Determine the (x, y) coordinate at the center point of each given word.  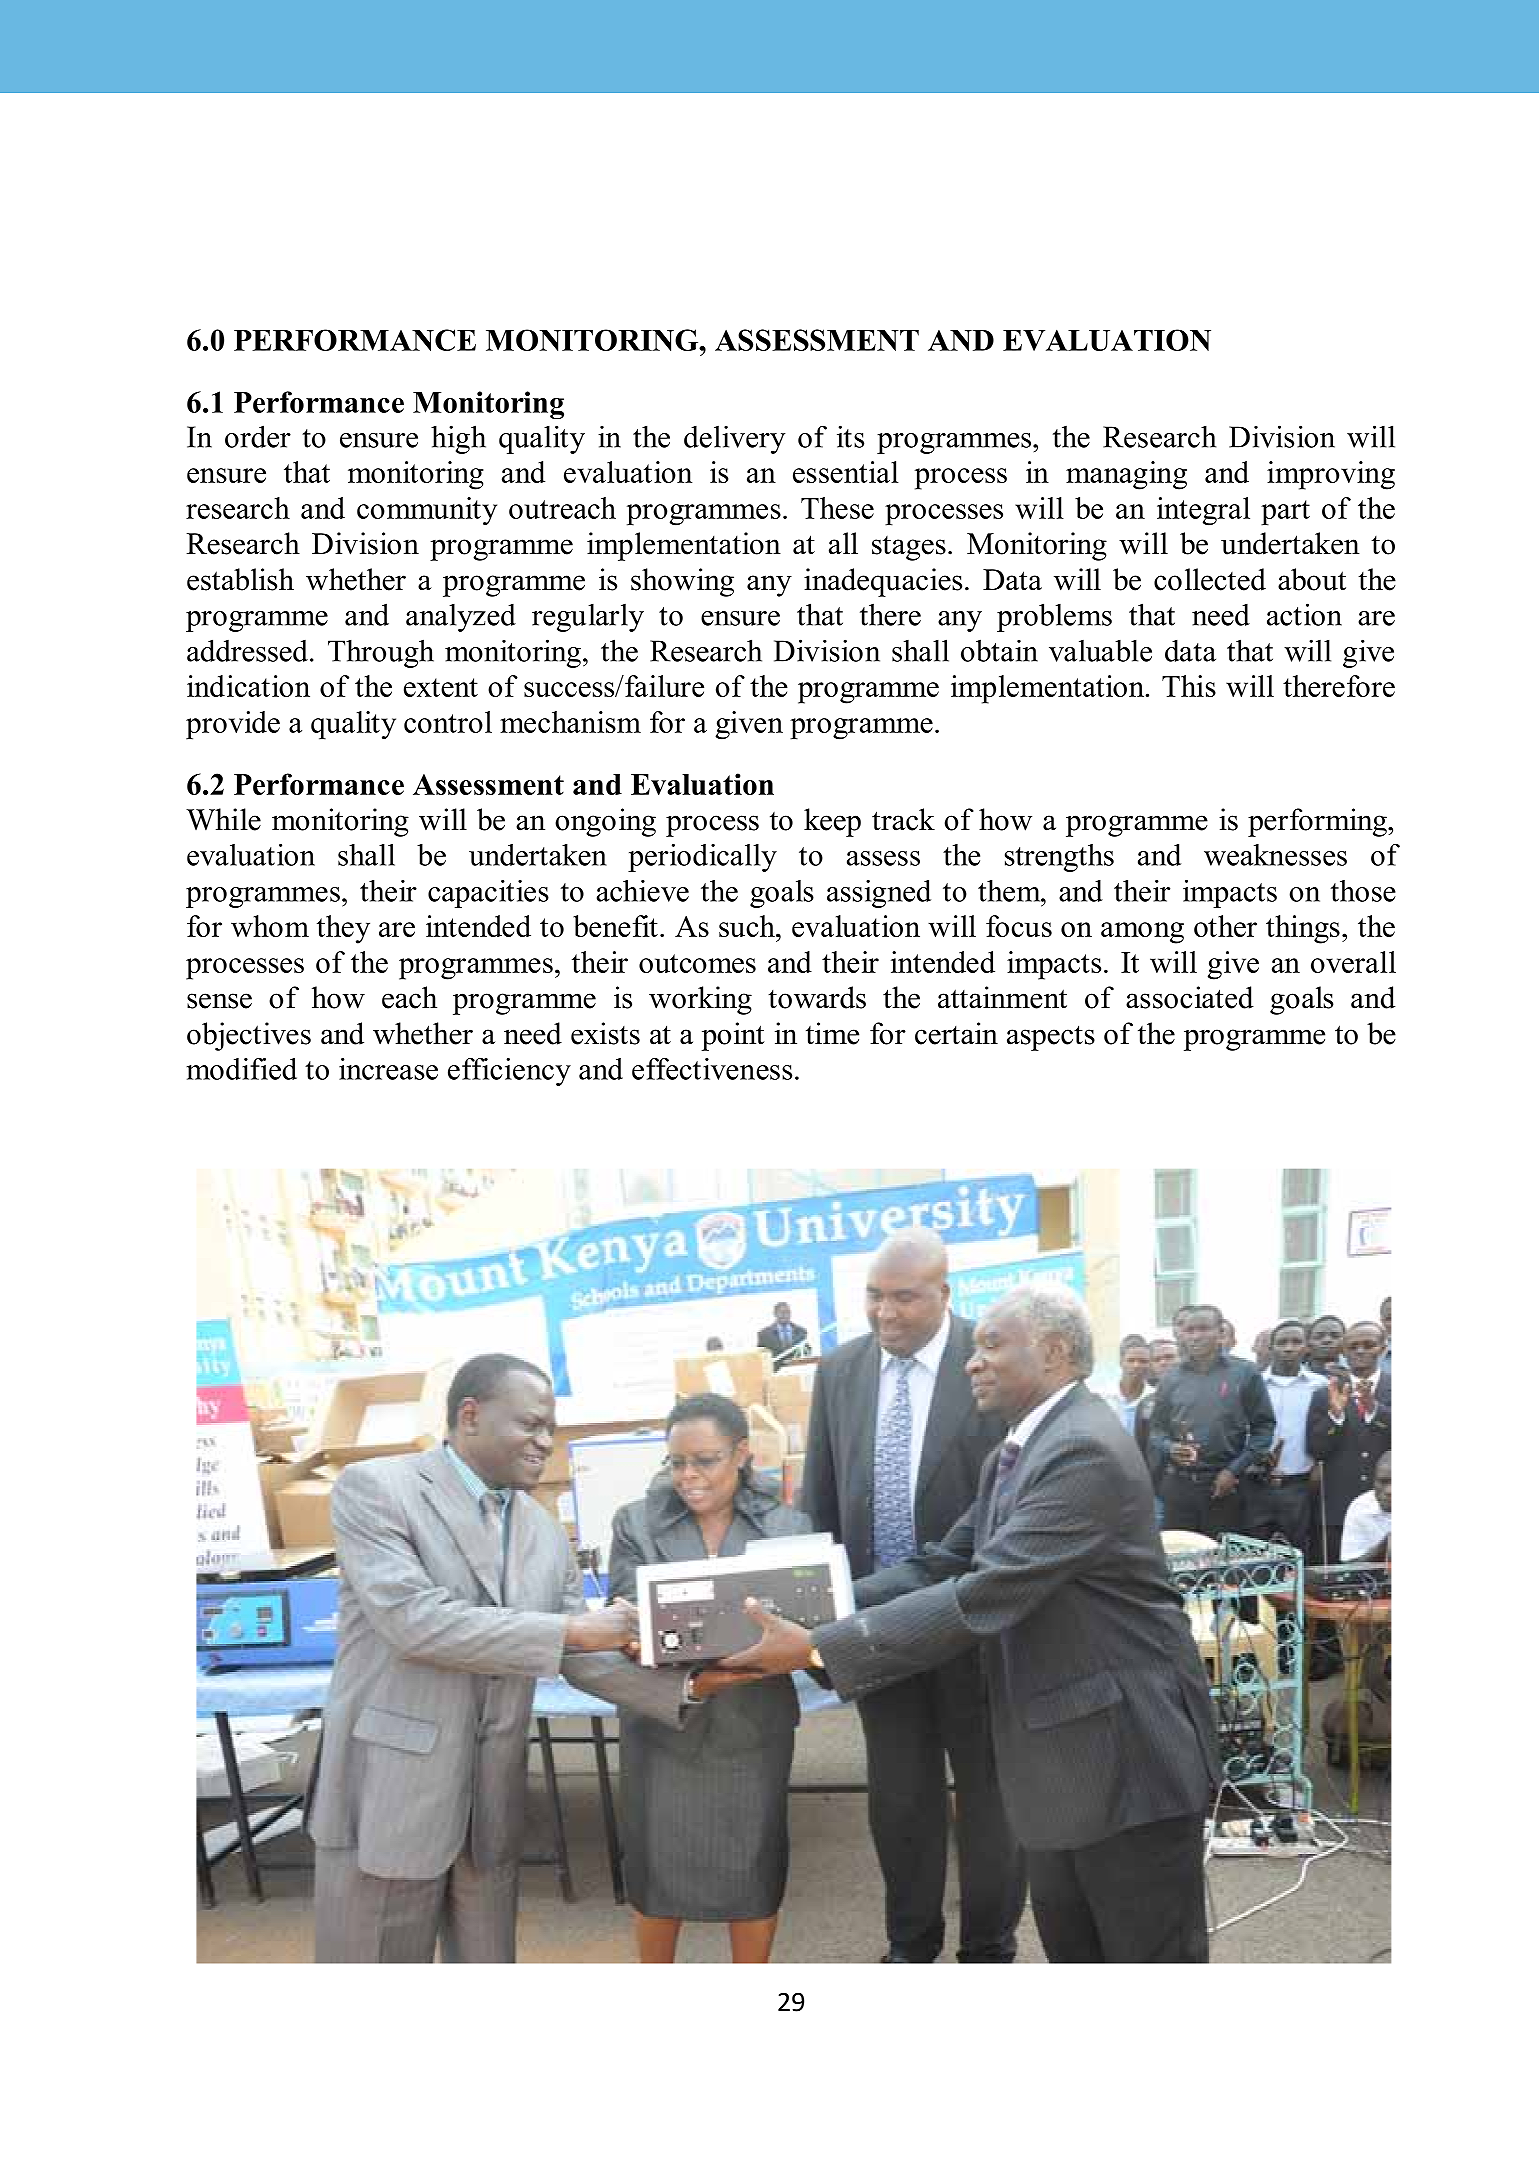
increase (388, 1069)
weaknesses (1275, 855)
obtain (999, 650)
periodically (702, 858)
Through (381, 653)
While (223, 819)
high (458, 439)
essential (846, 472)
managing (1126, 475)
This (1189, 686)
